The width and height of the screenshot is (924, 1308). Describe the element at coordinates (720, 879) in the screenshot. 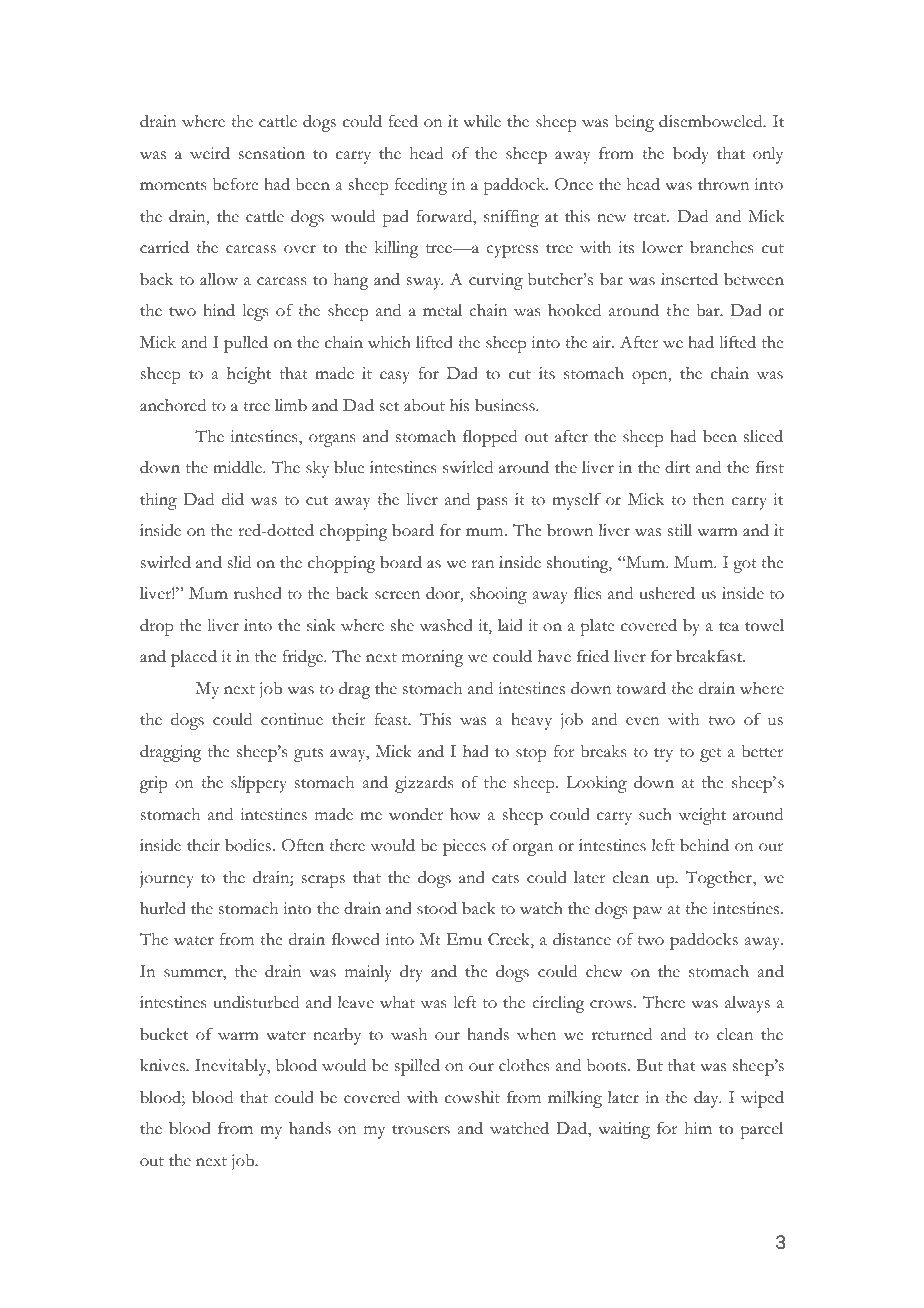

I see `Together` at that location.
